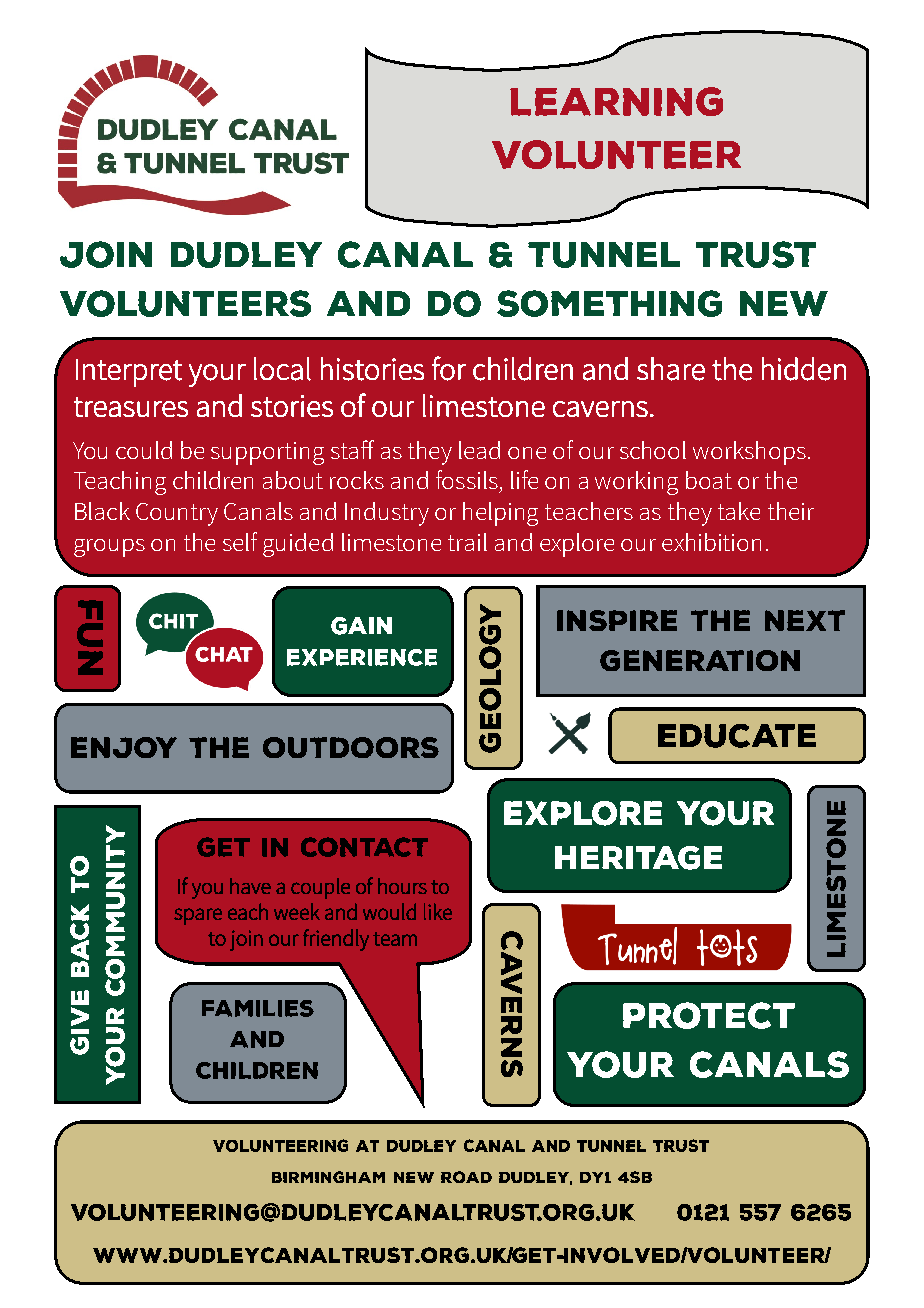 The height and width of the image is (1308, 924). I want to click on groups, so click(109, 548).
